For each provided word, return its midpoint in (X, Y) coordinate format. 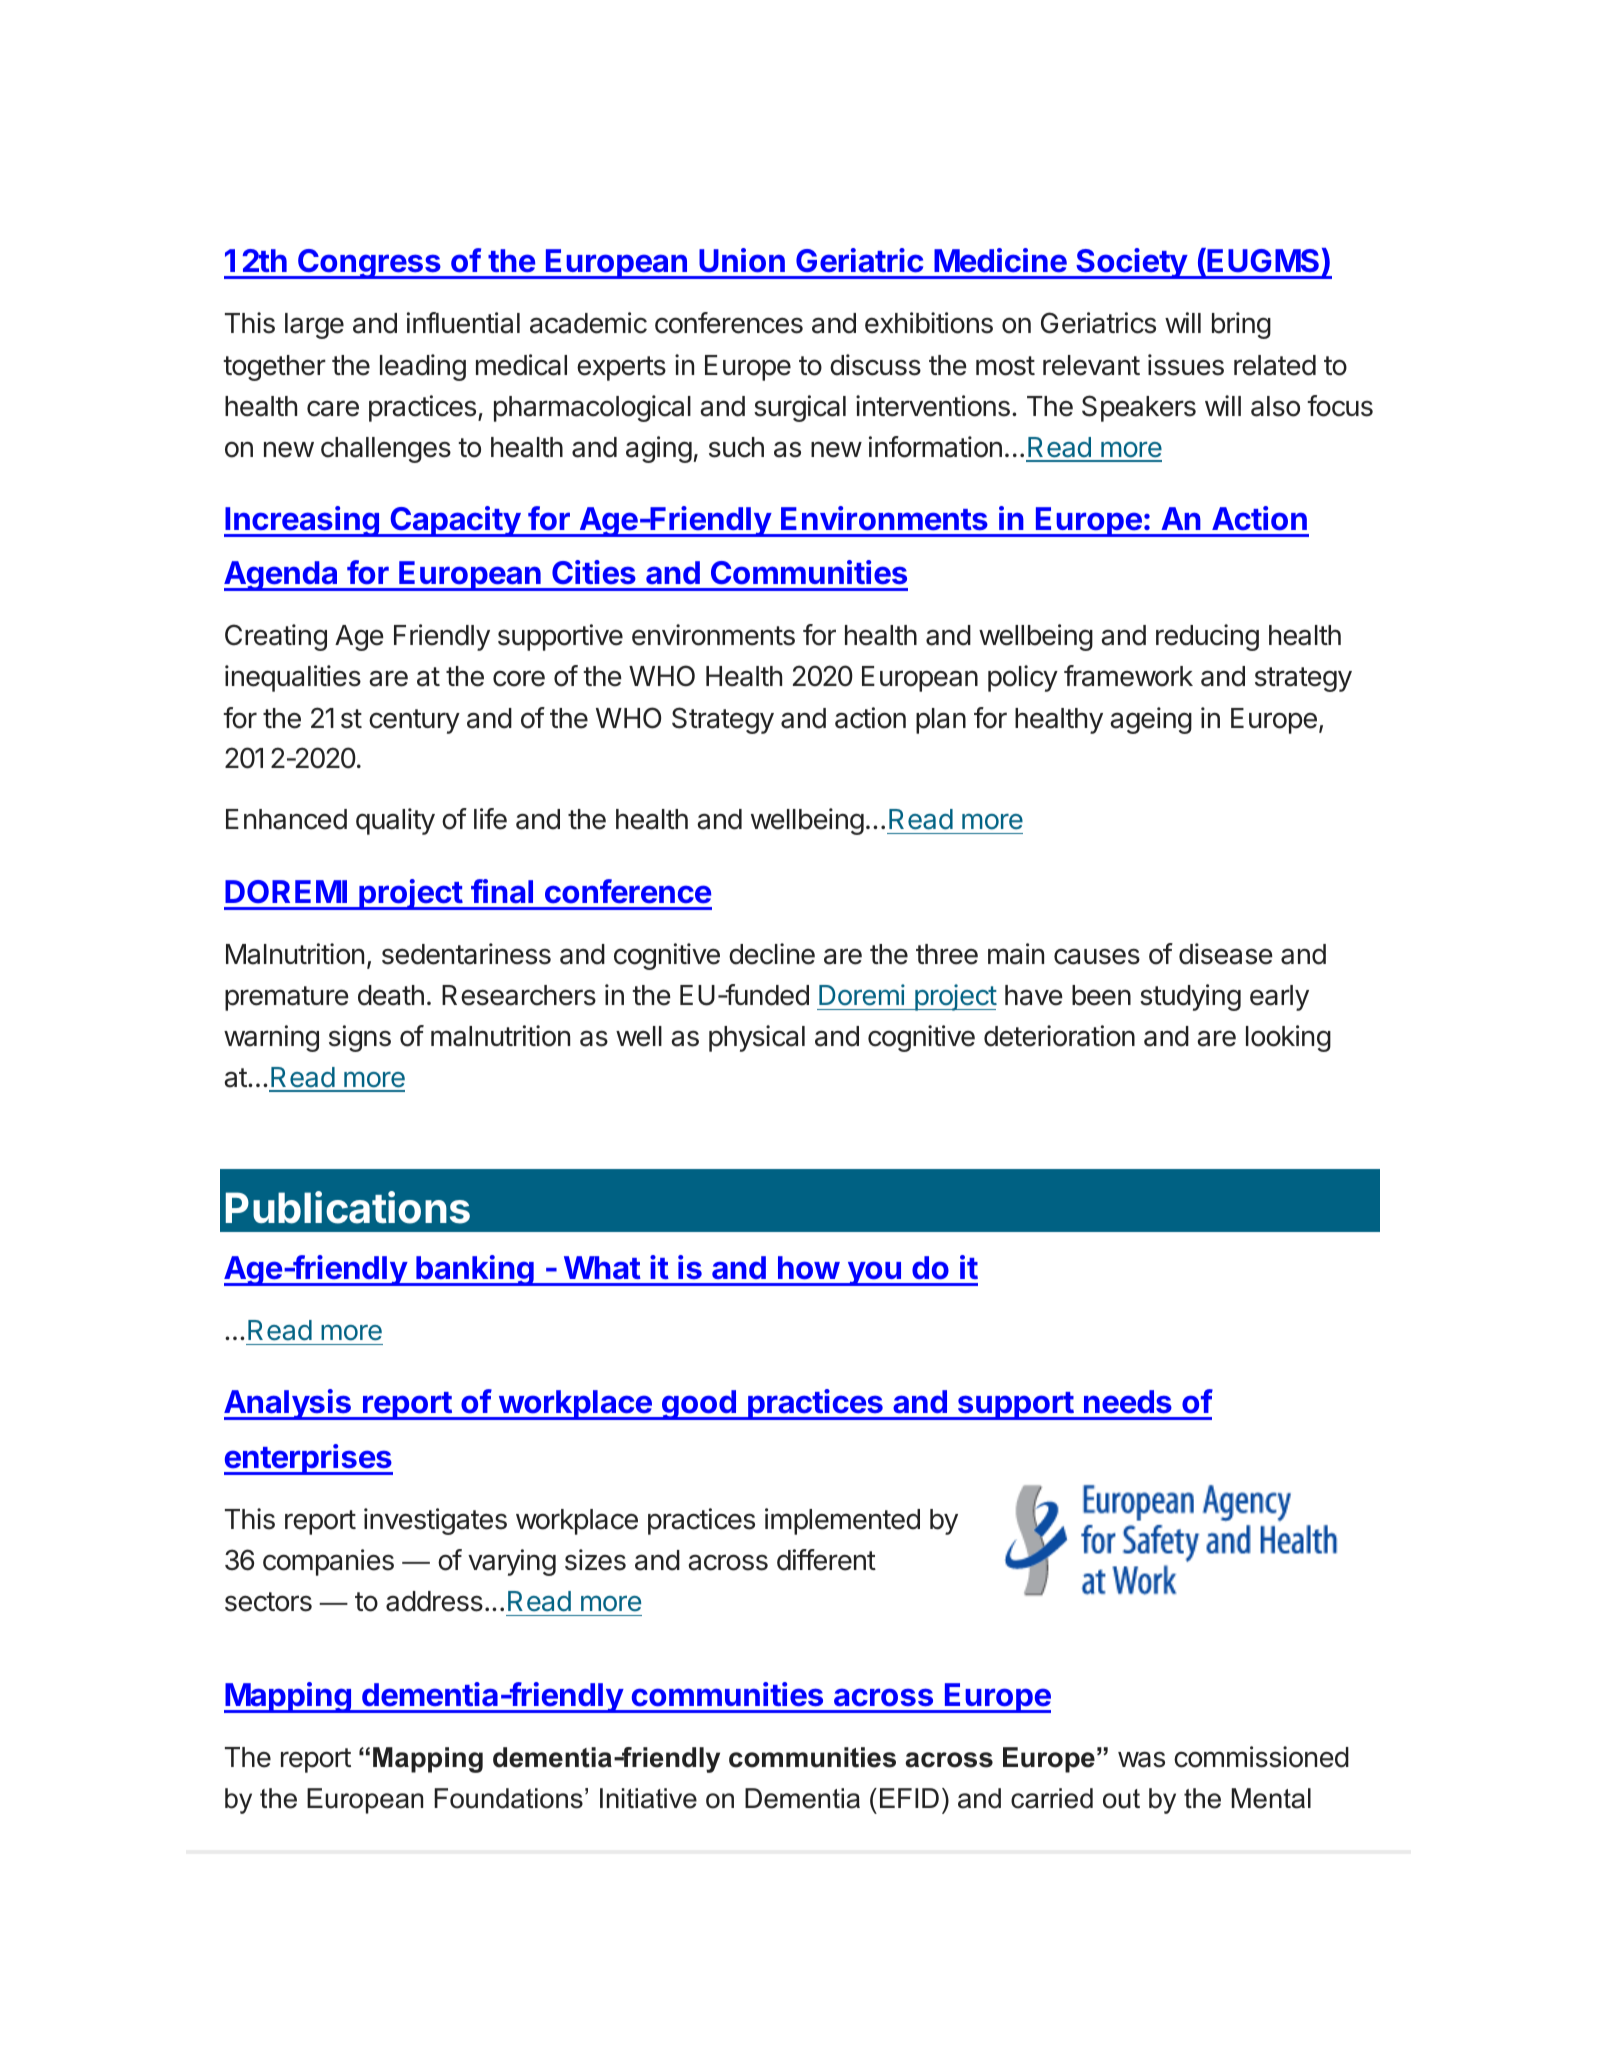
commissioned (1261, 1757)
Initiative (648, 1798)
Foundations (508, 1798)
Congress (369, 264)
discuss (875, 365)
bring (1241, 325)
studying (1190, 997)
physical (757, 1038)
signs (360, 1038)
